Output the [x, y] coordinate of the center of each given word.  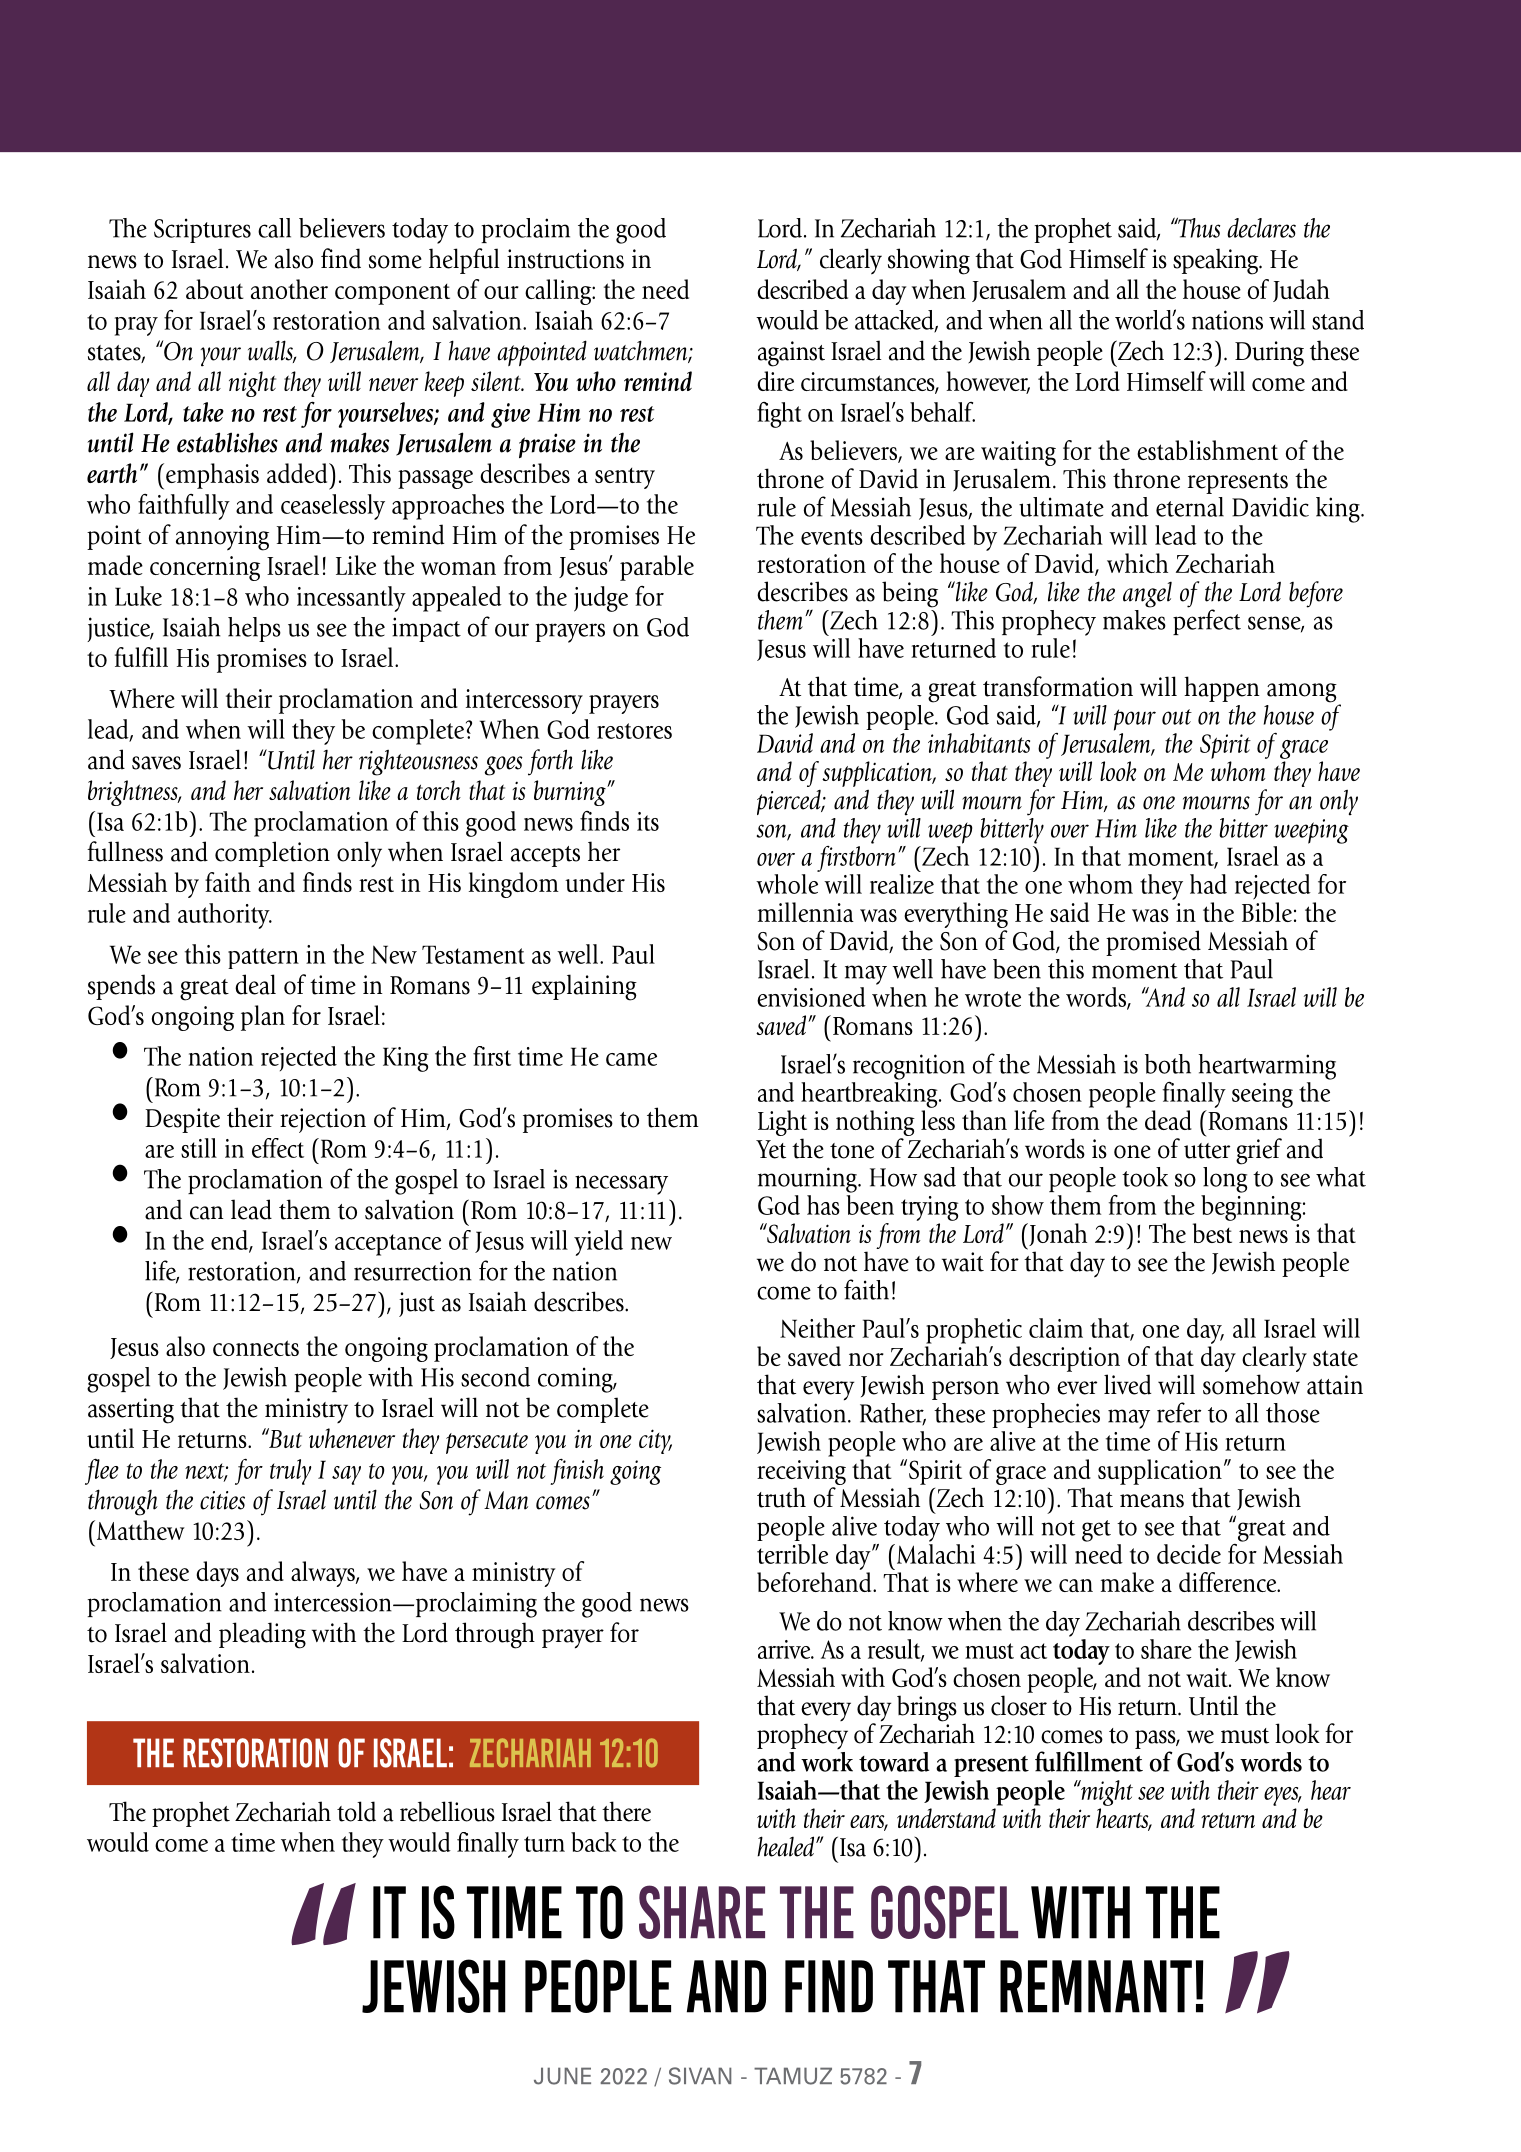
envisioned [811, 997]
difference [1229, 1582]
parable [657, 568]
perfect [1207, 621]
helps [254, 629]
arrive [785, 1649]
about [215, 289]
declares [1261, 228]
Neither [817, 1328]
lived [1127, 1384]
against [791, 354]
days [217, 1574]
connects [256, 1348]
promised [1153, 943]
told [356, 1811]
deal [255, 984]
